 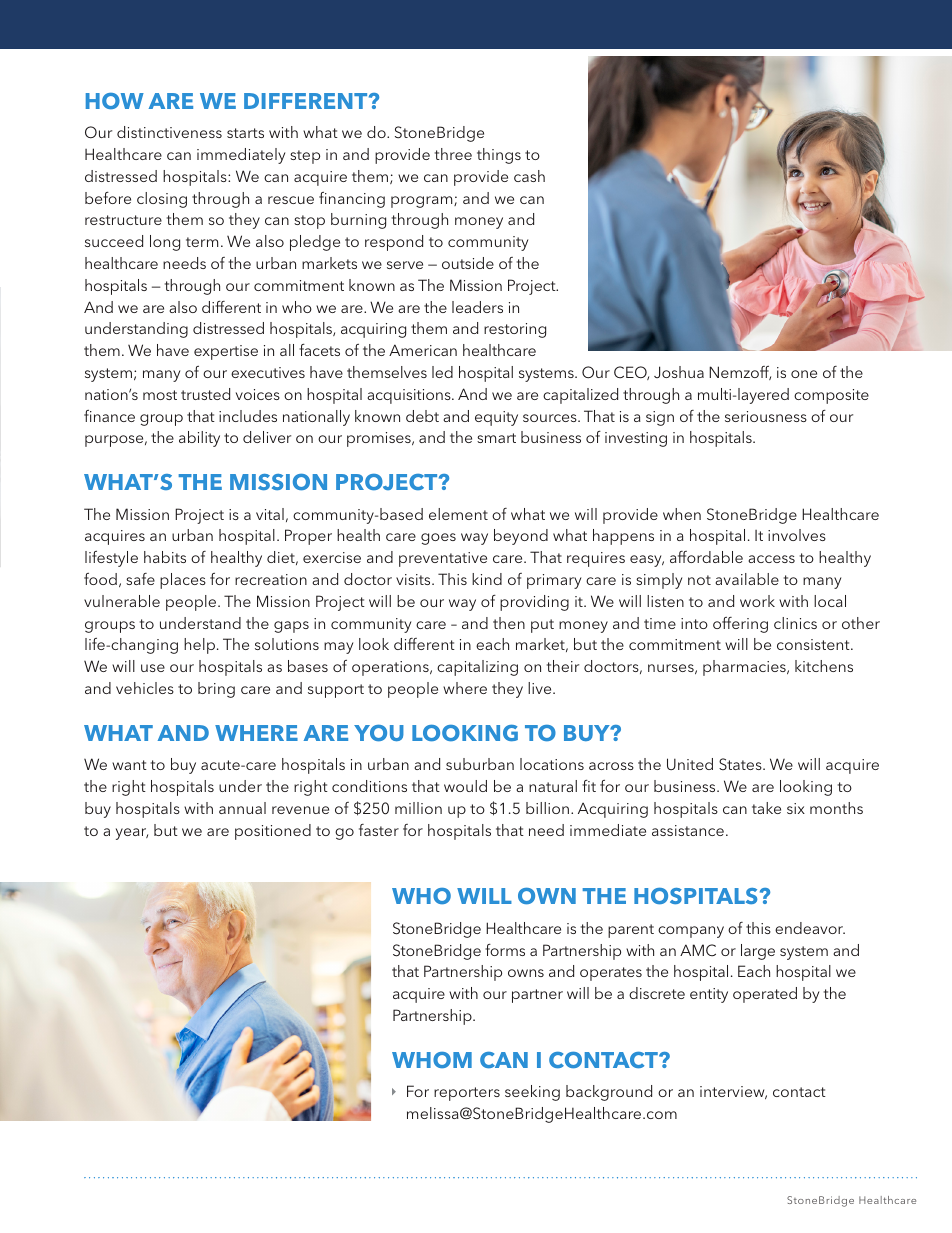 I want to click on work, so click(x=757, y=601).
